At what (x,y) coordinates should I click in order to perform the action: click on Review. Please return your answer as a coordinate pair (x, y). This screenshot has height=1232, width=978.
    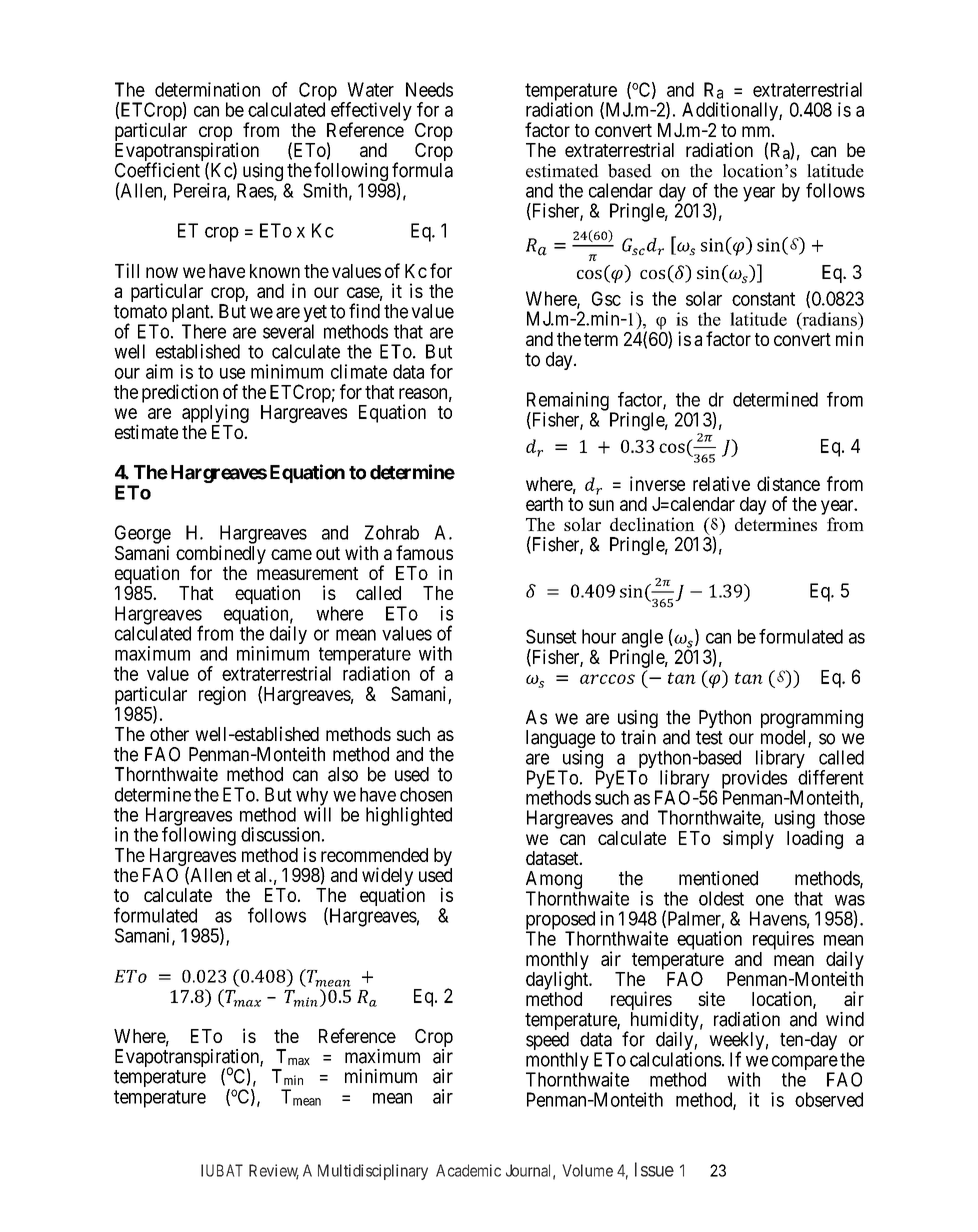
    Looking at the image, I should click on (274, 1171).
